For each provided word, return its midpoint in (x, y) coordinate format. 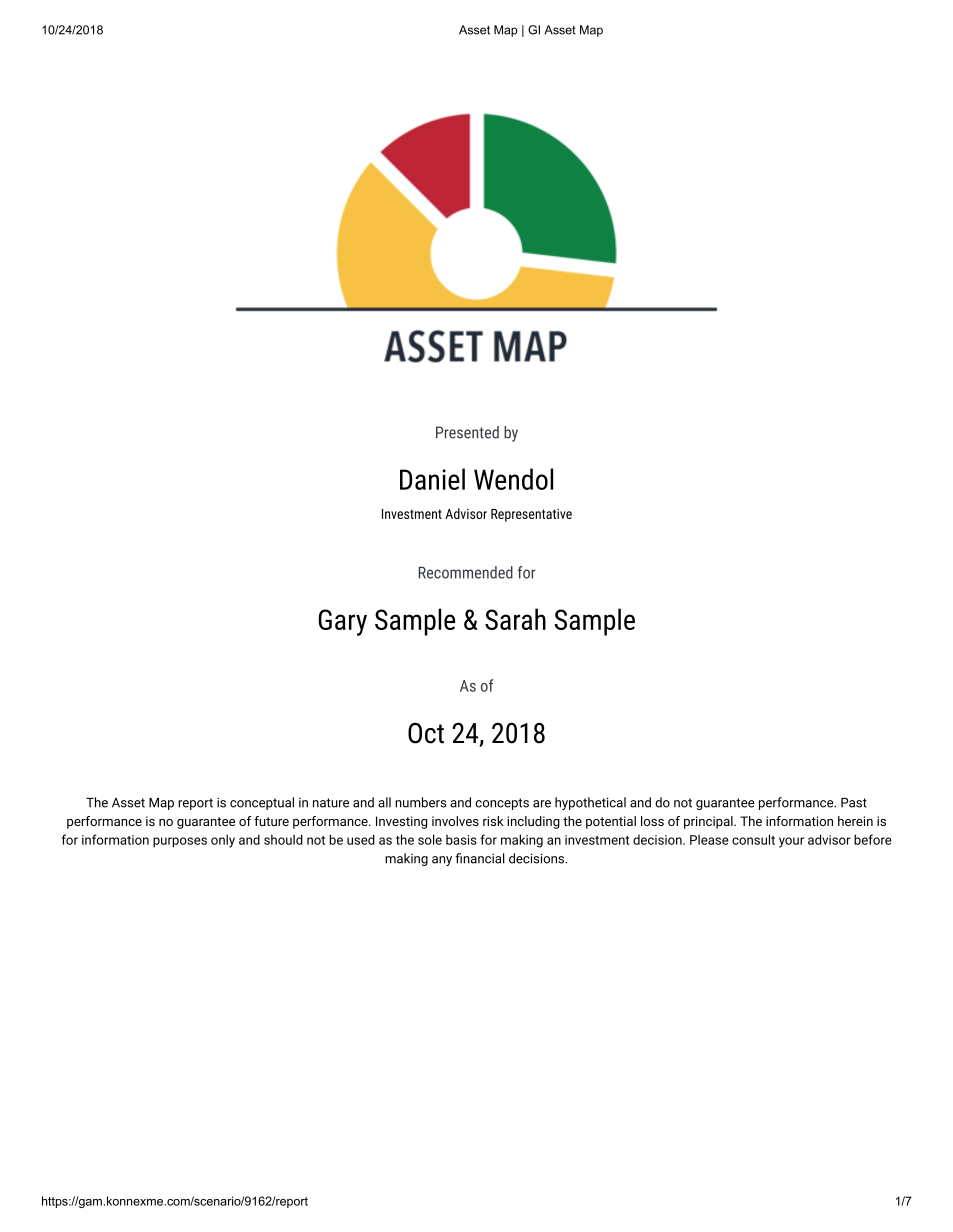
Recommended (465, 572)
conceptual (262, 803)
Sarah (515, 619)
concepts (502, 804)
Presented (467, 432)
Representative (531, 515)
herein (855, 821)
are (542, 804)
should (283, 839)
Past (854, 803)
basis (461, 840)
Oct (426, 733)
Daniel (432, 479)
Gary (343, 622)
